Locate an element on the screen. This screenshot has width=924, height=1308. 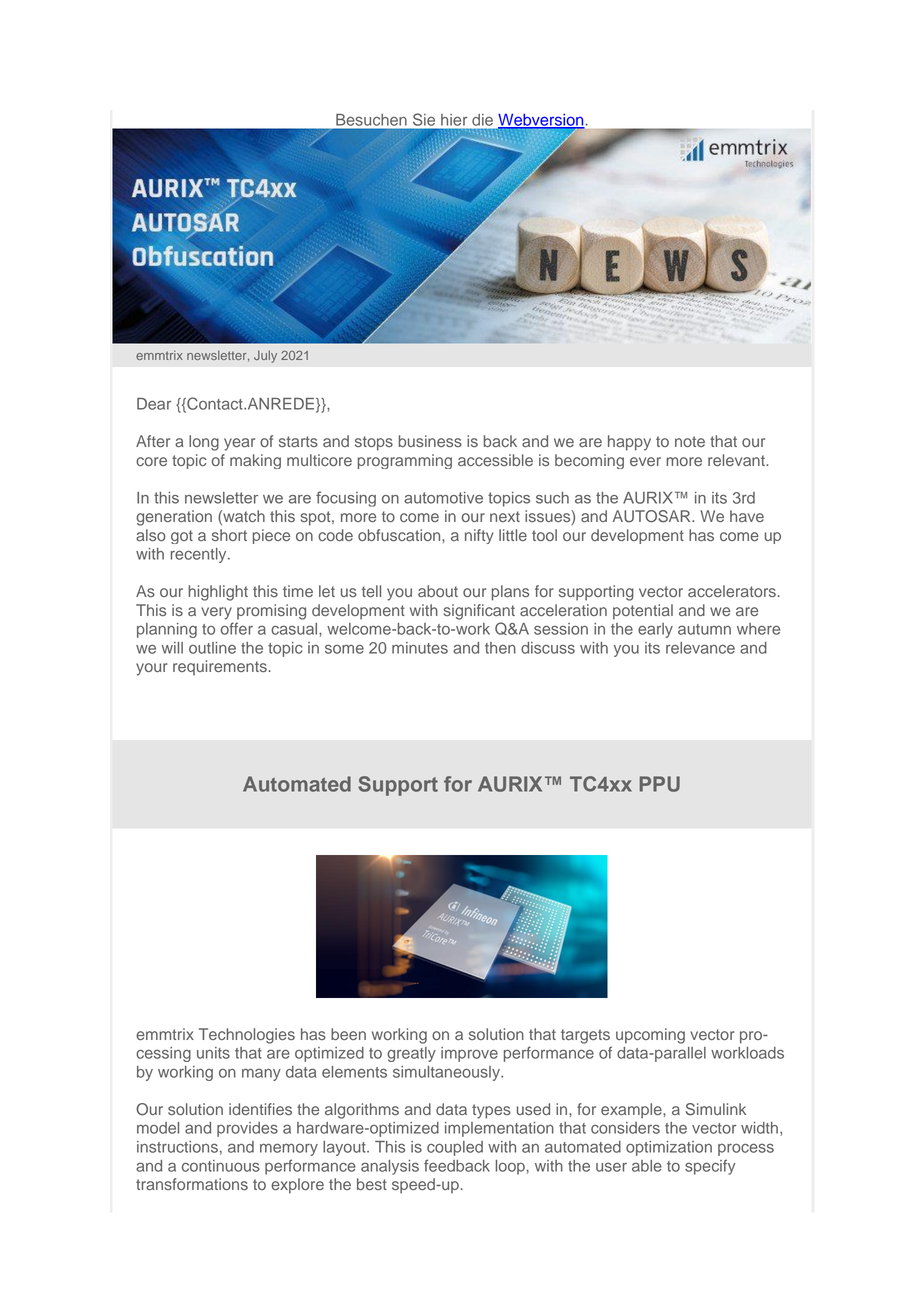
minutes is located at coordinates (420, 648).
